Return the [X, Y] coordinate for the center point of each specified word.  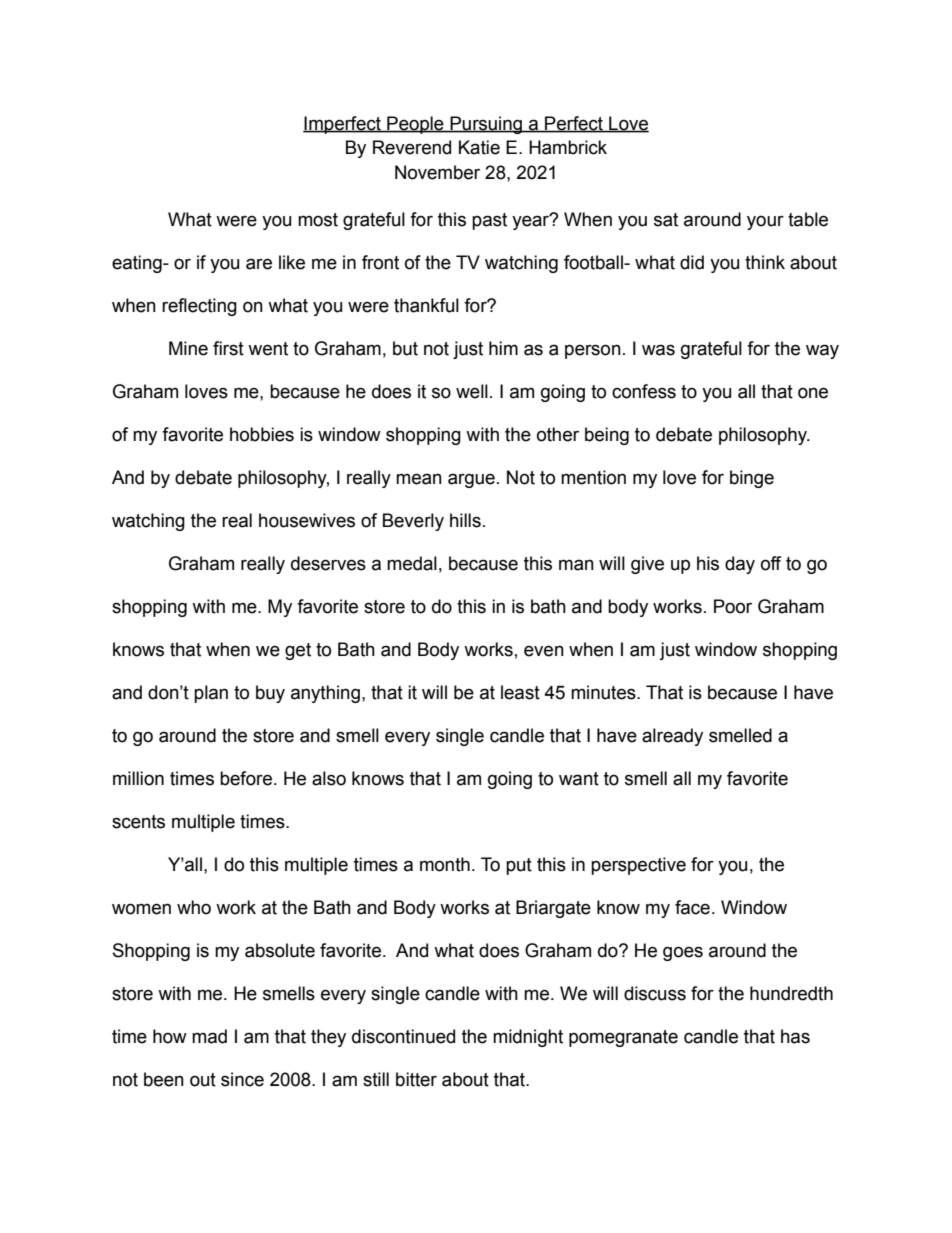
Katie [479, 147]
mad [209, 1036]
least [520, 692]
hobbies [262, 434]
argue [471, 480]
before [247, 778]
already [672, 737]
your [765, 222]
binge [752, 479]
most [318, 220]
